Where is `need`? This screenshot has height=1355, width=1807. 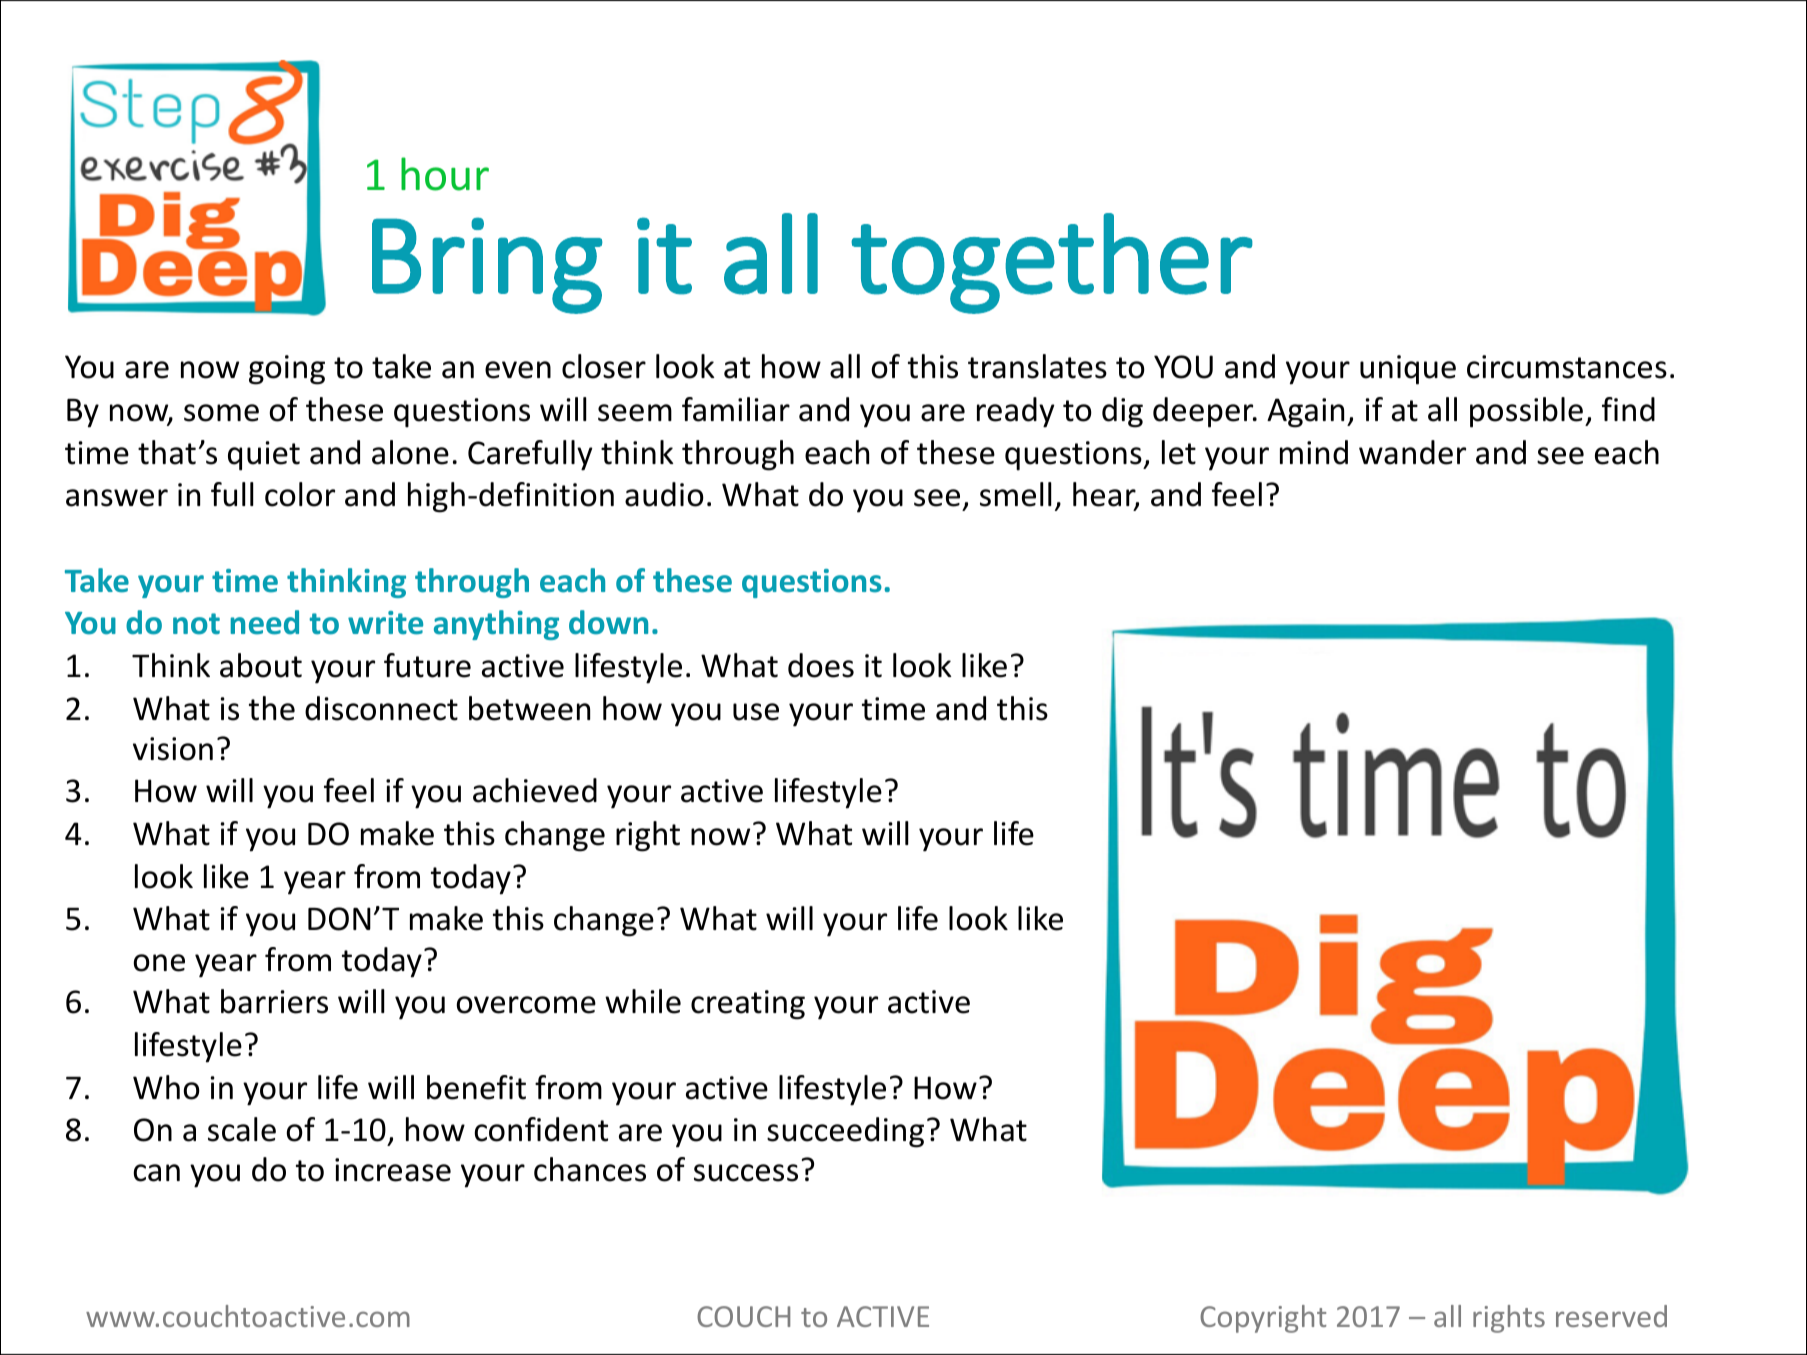 need is located at coordinates (265, 622).
